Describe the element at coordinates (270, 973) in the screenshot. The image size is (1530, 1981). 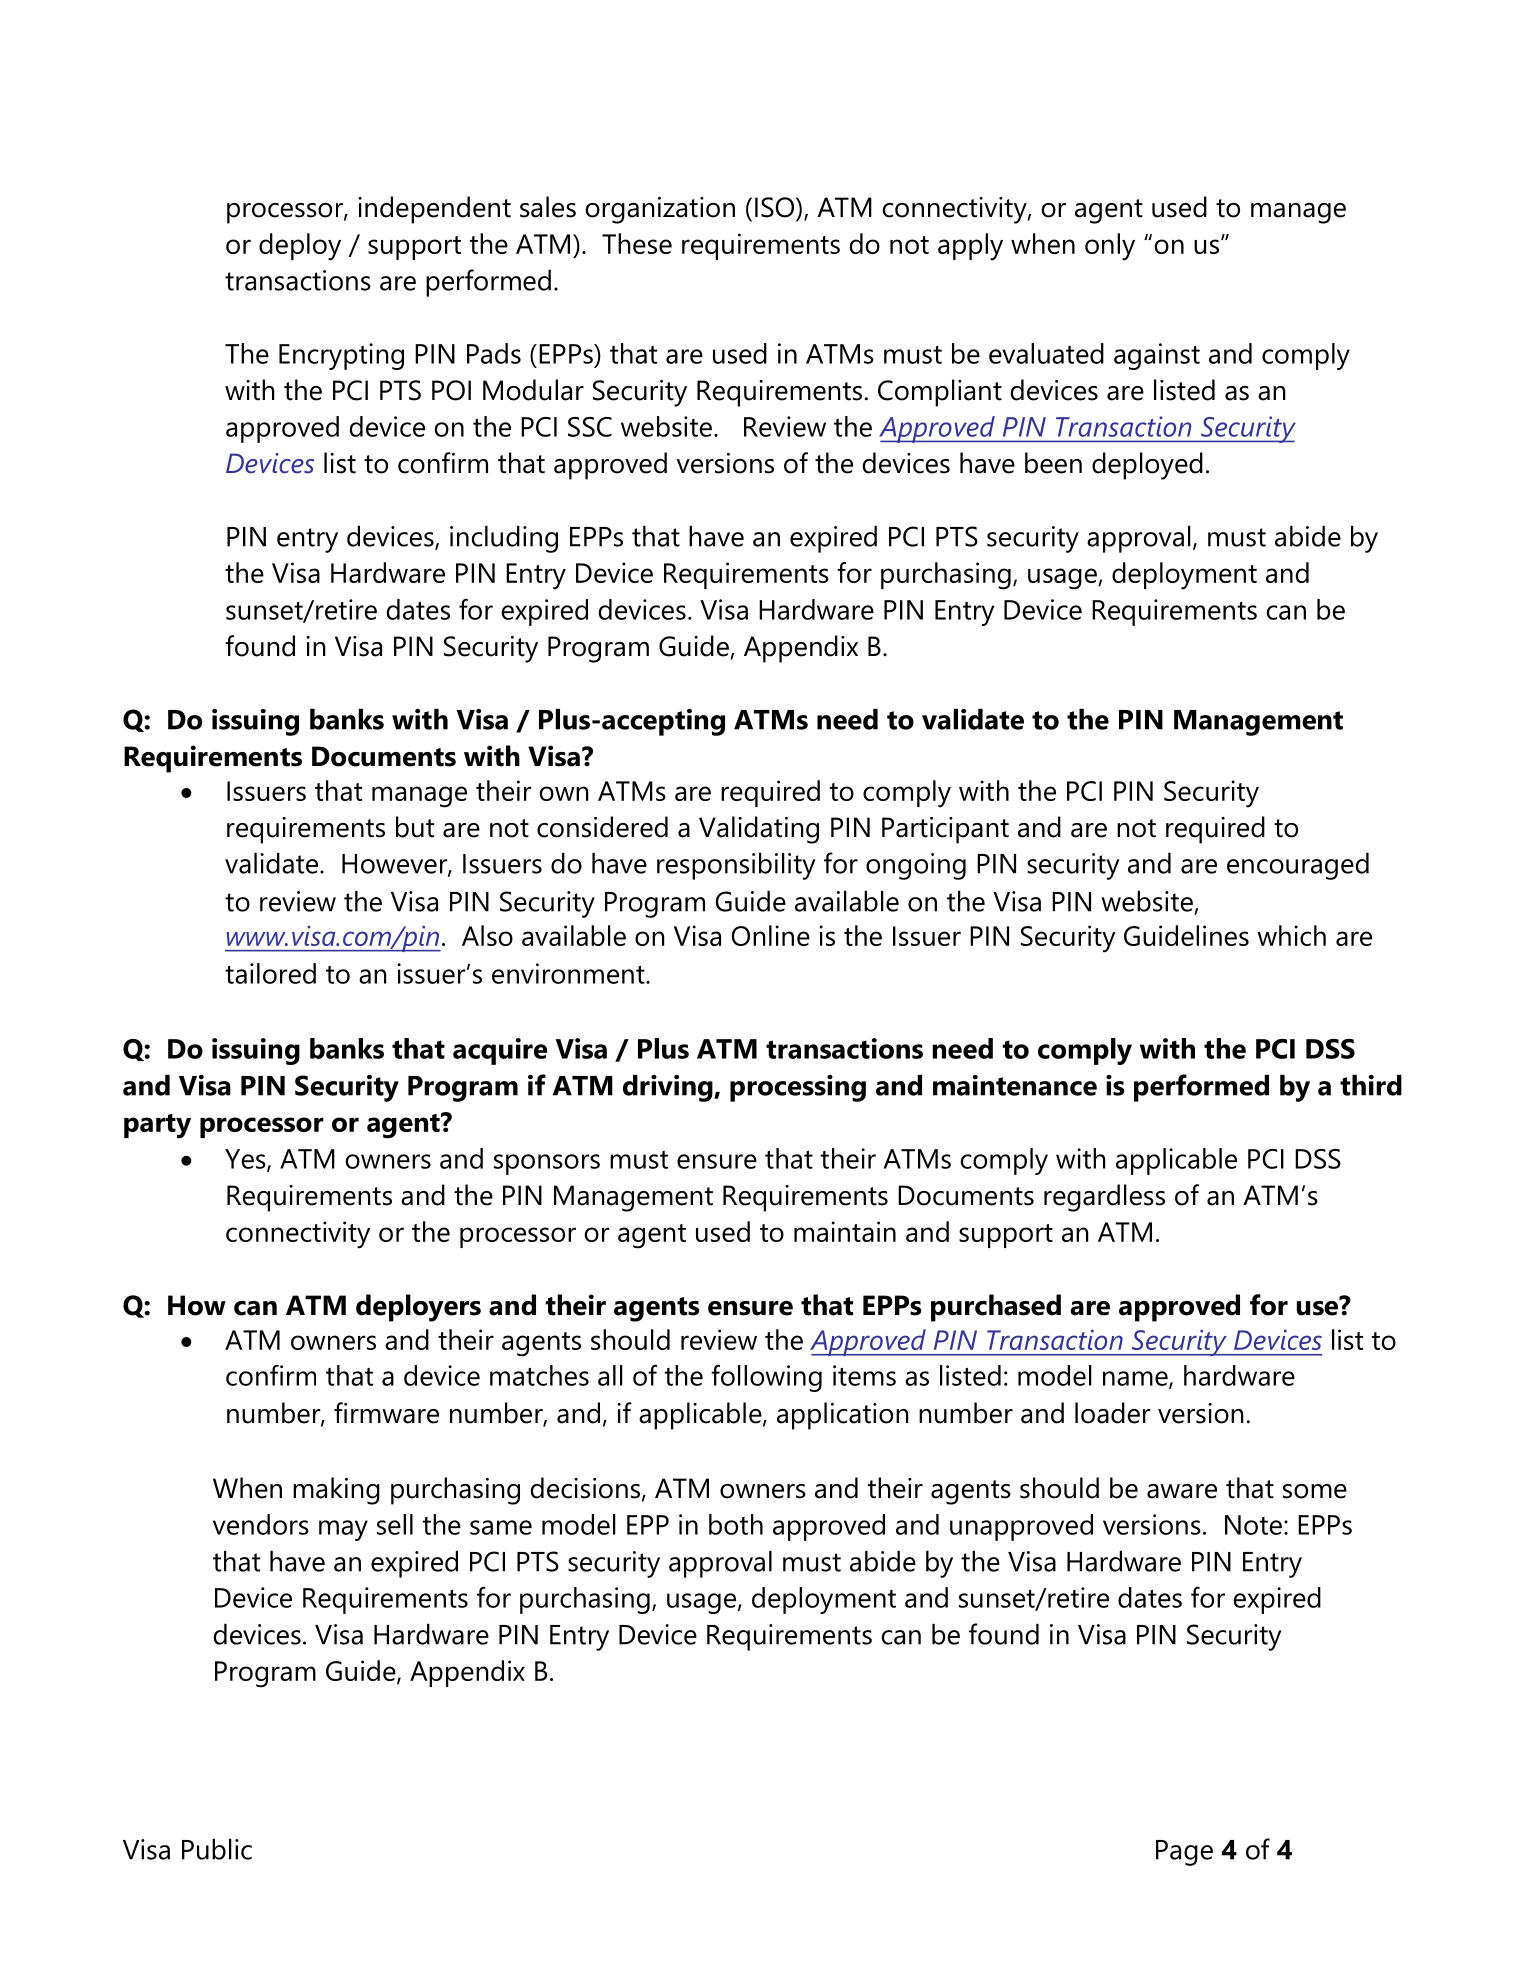
I see `tailored` at that location.
